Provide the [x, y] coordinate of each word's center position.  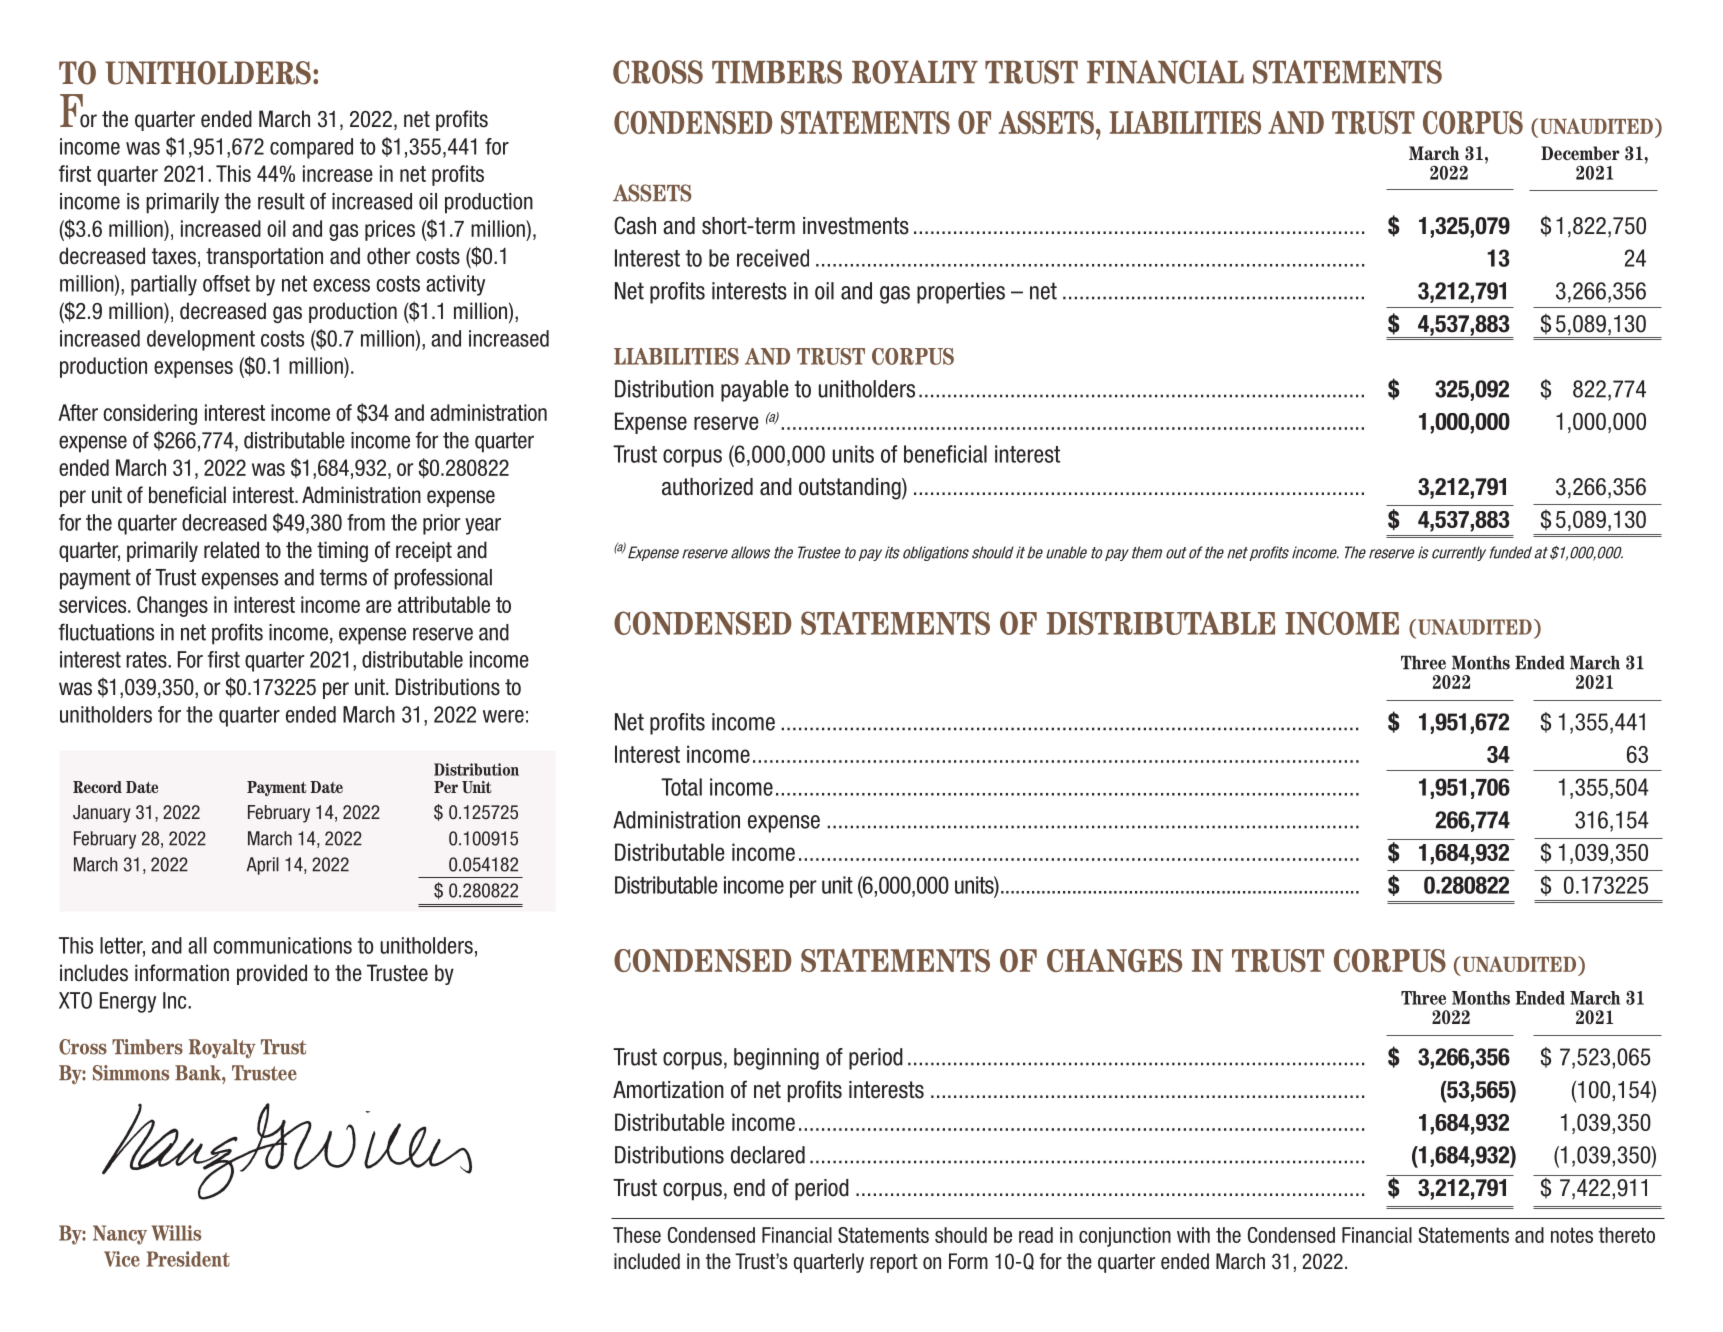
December [1580, 153]
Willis [176, 1233]
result [281, 201]
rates [147, 659]
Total [681, 787]
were [503, 716]
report [894, 1263]
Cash [635, 225]
